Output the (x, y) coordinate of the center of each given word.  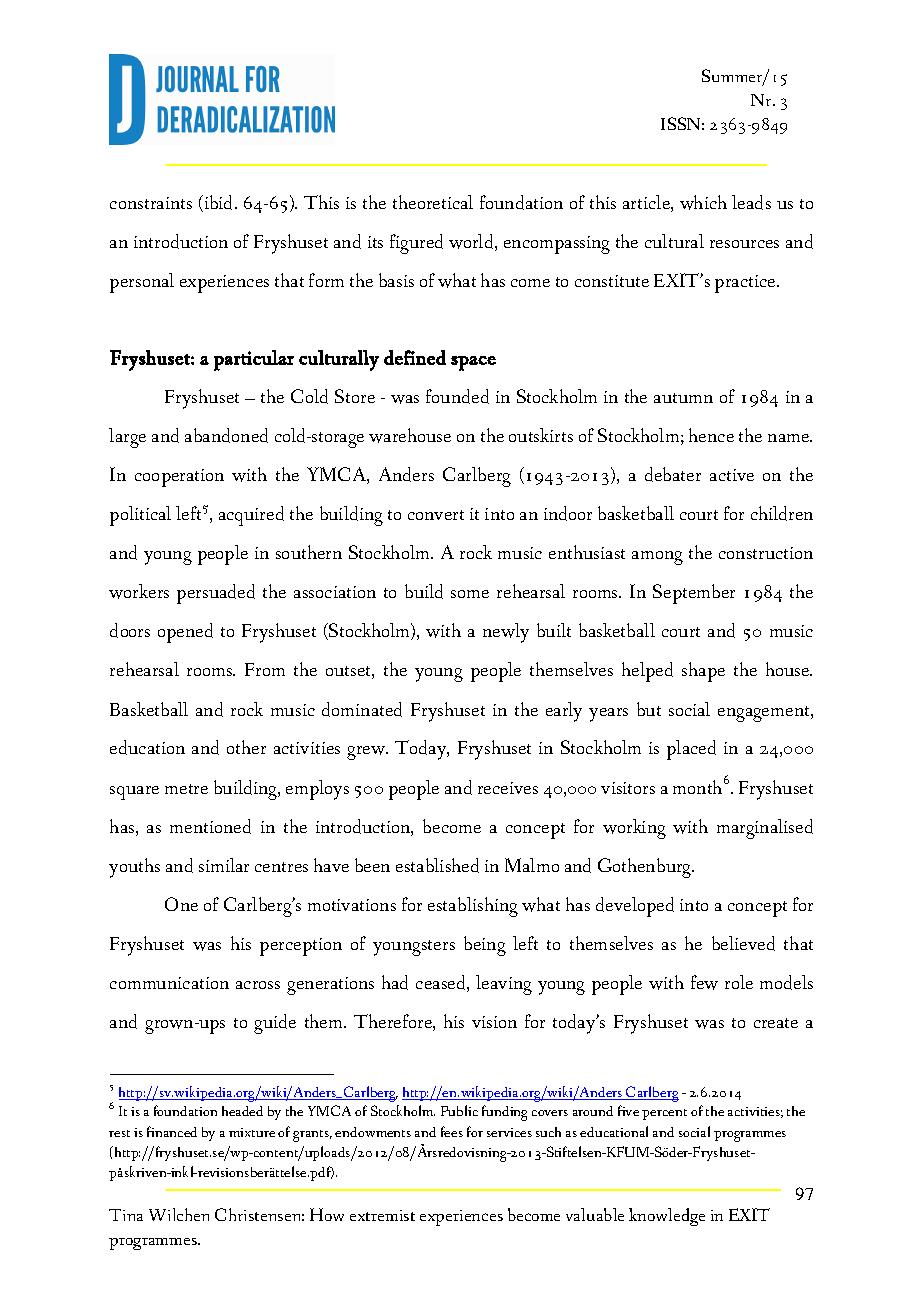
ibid (219, 203)
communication (169, 983)
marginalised (765, 829)
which (703, 202)
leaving (504, 985)
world (472, 242)
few (704, 982)
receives (508, 788)
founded (457, 396)
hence (711, 435)
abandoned (226, 435)
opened (185, 633)
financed (172, 1131)
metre (186, 789)
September (694, 594)
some (470, 594)
